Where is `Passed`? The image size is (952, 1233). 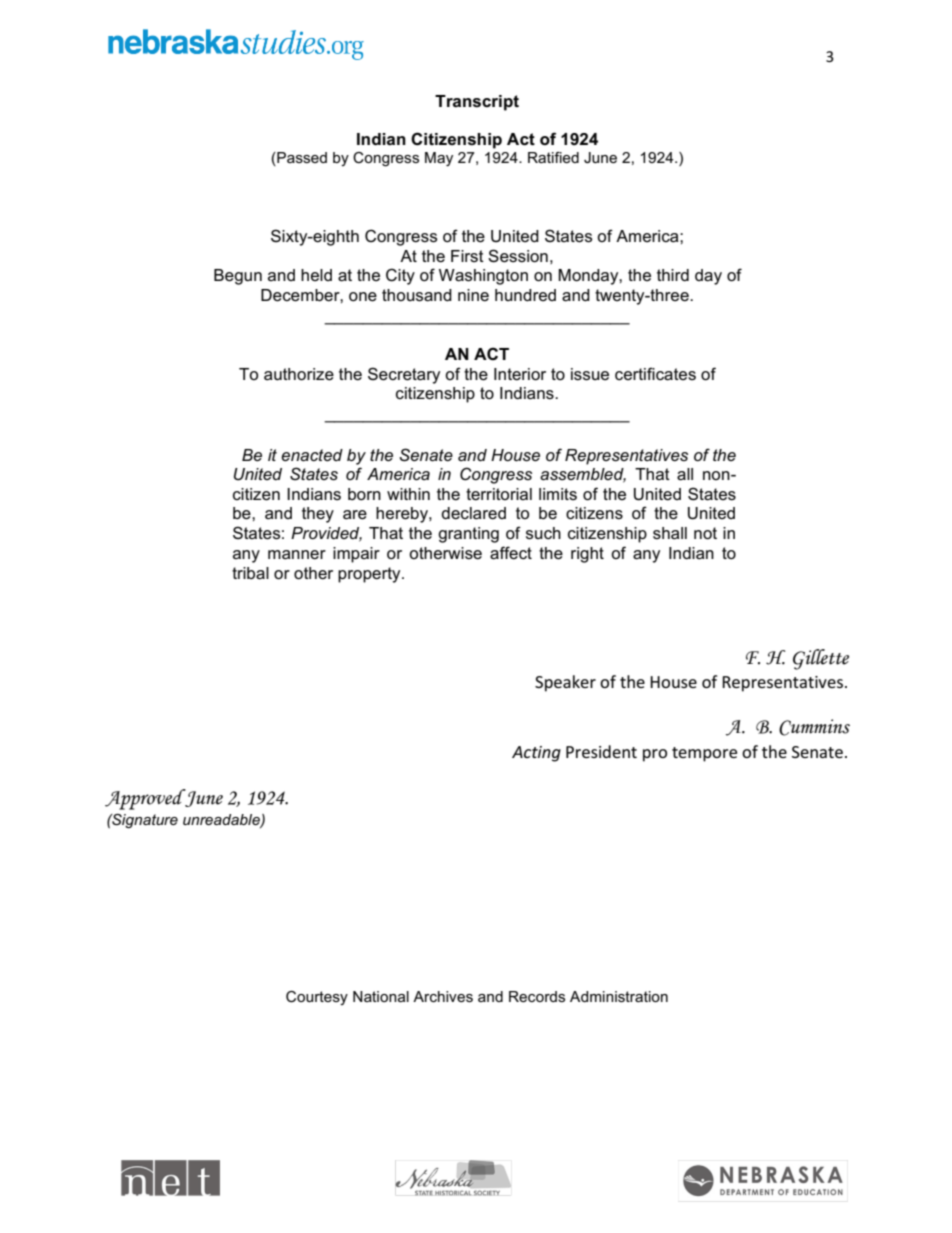
Passed is located at coordinates (301, 159).
